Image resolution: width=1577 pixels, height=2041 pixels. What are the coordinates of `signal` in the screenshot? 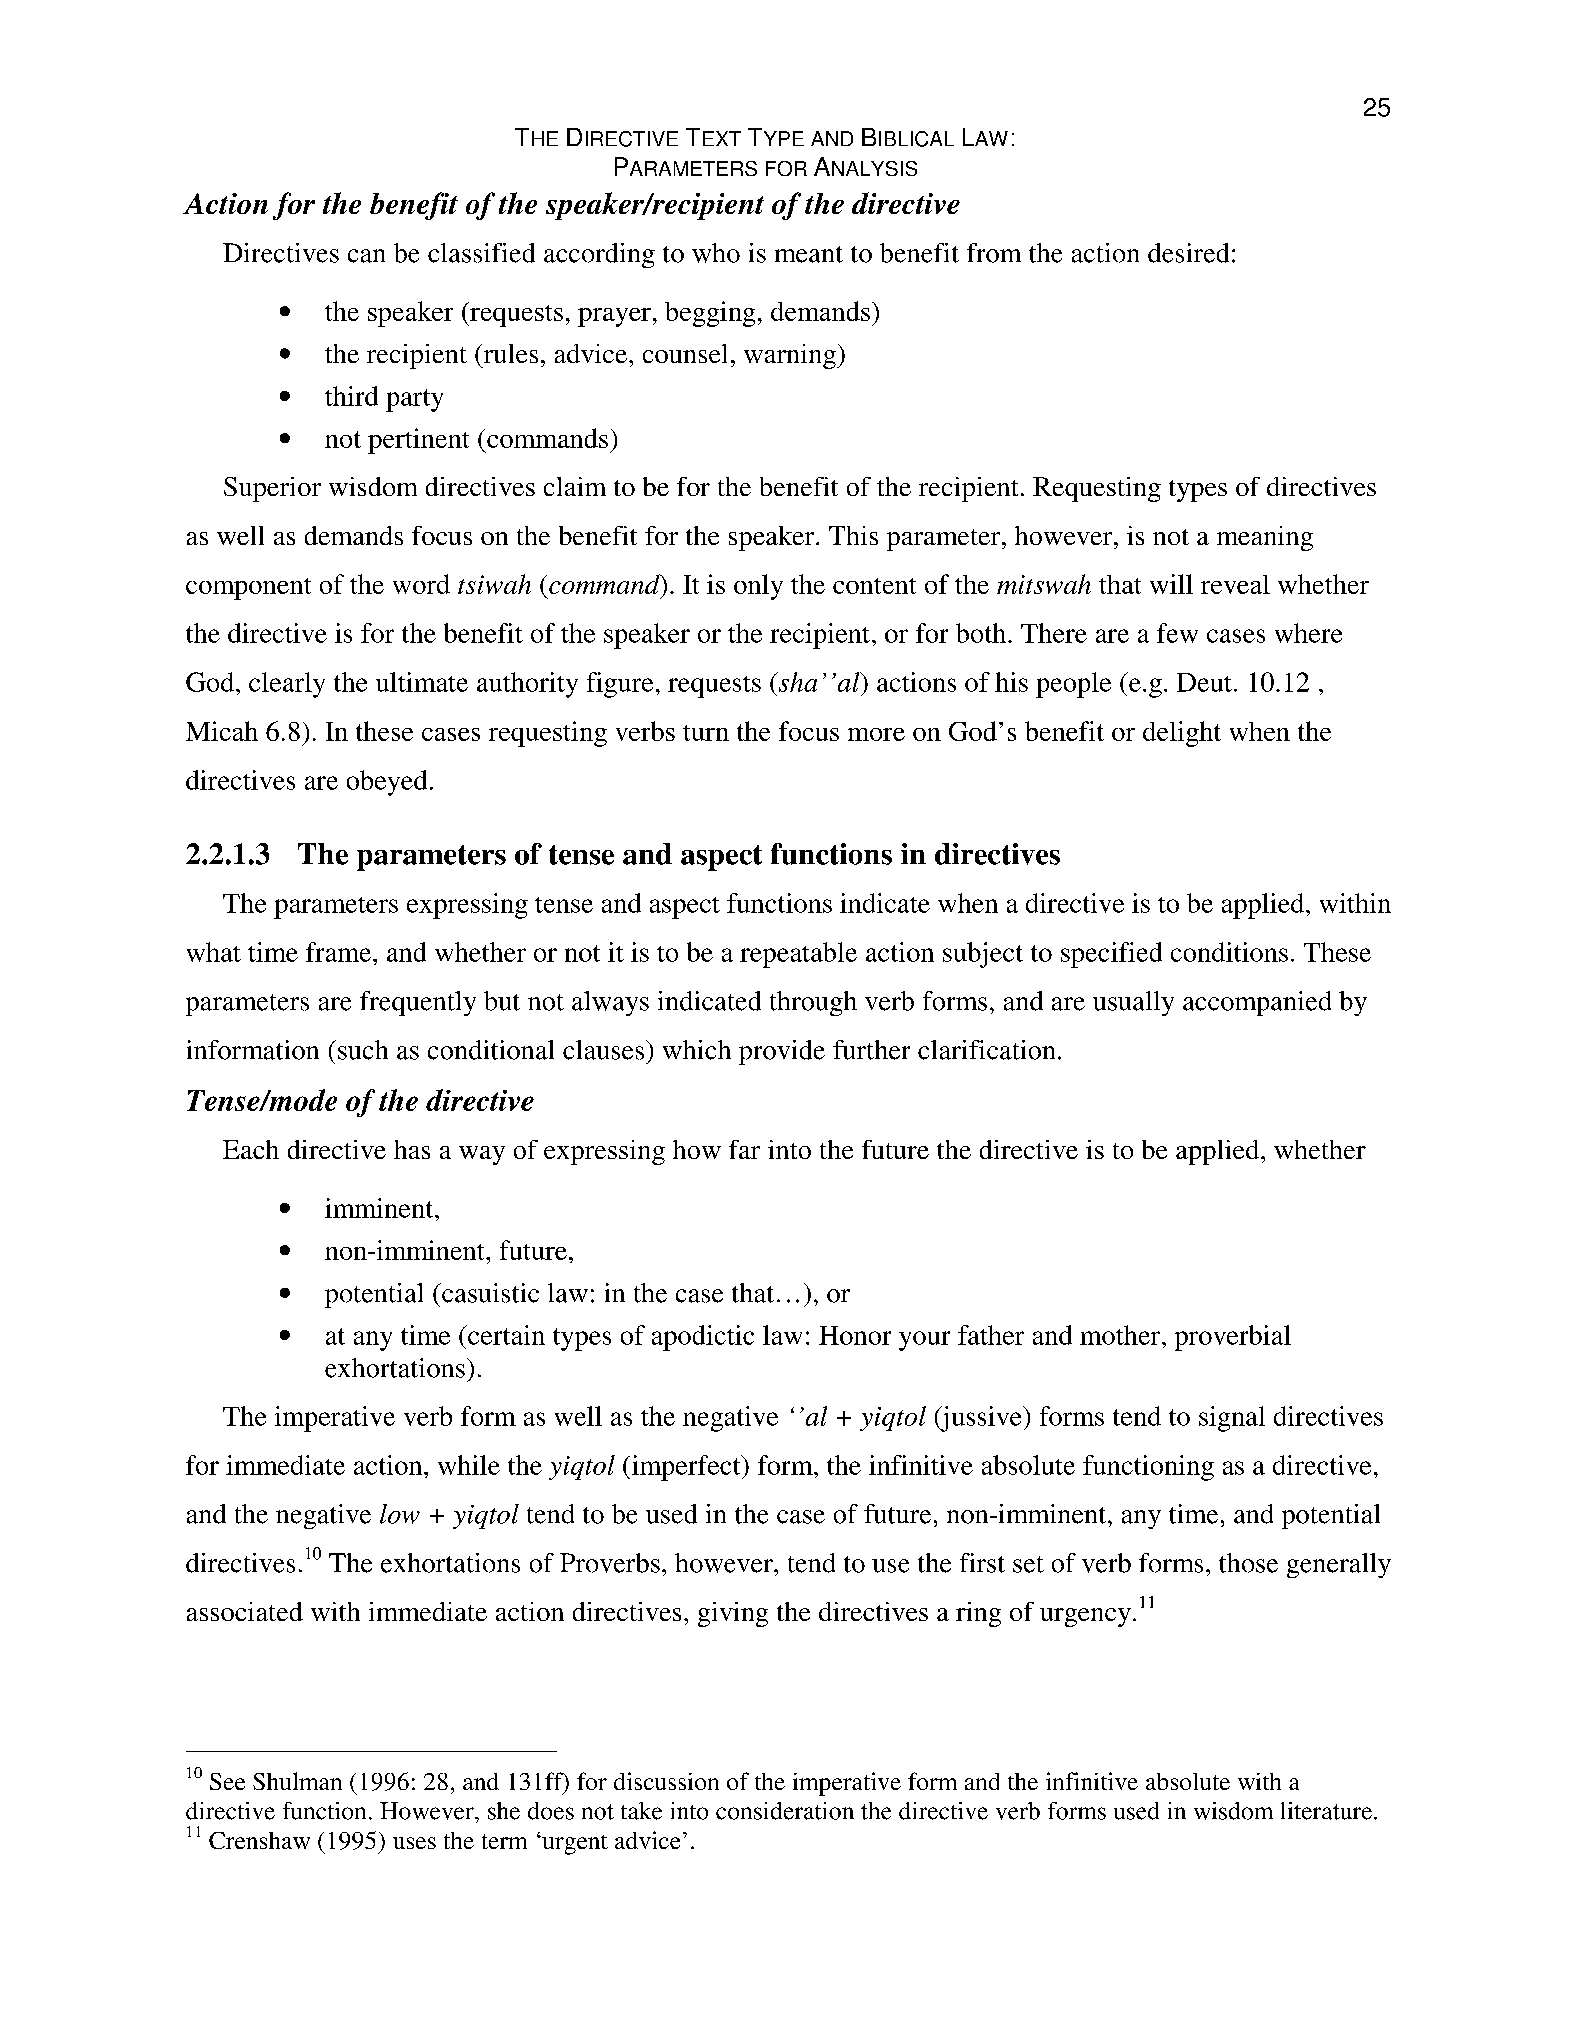 It's located at (1232, 1419).
